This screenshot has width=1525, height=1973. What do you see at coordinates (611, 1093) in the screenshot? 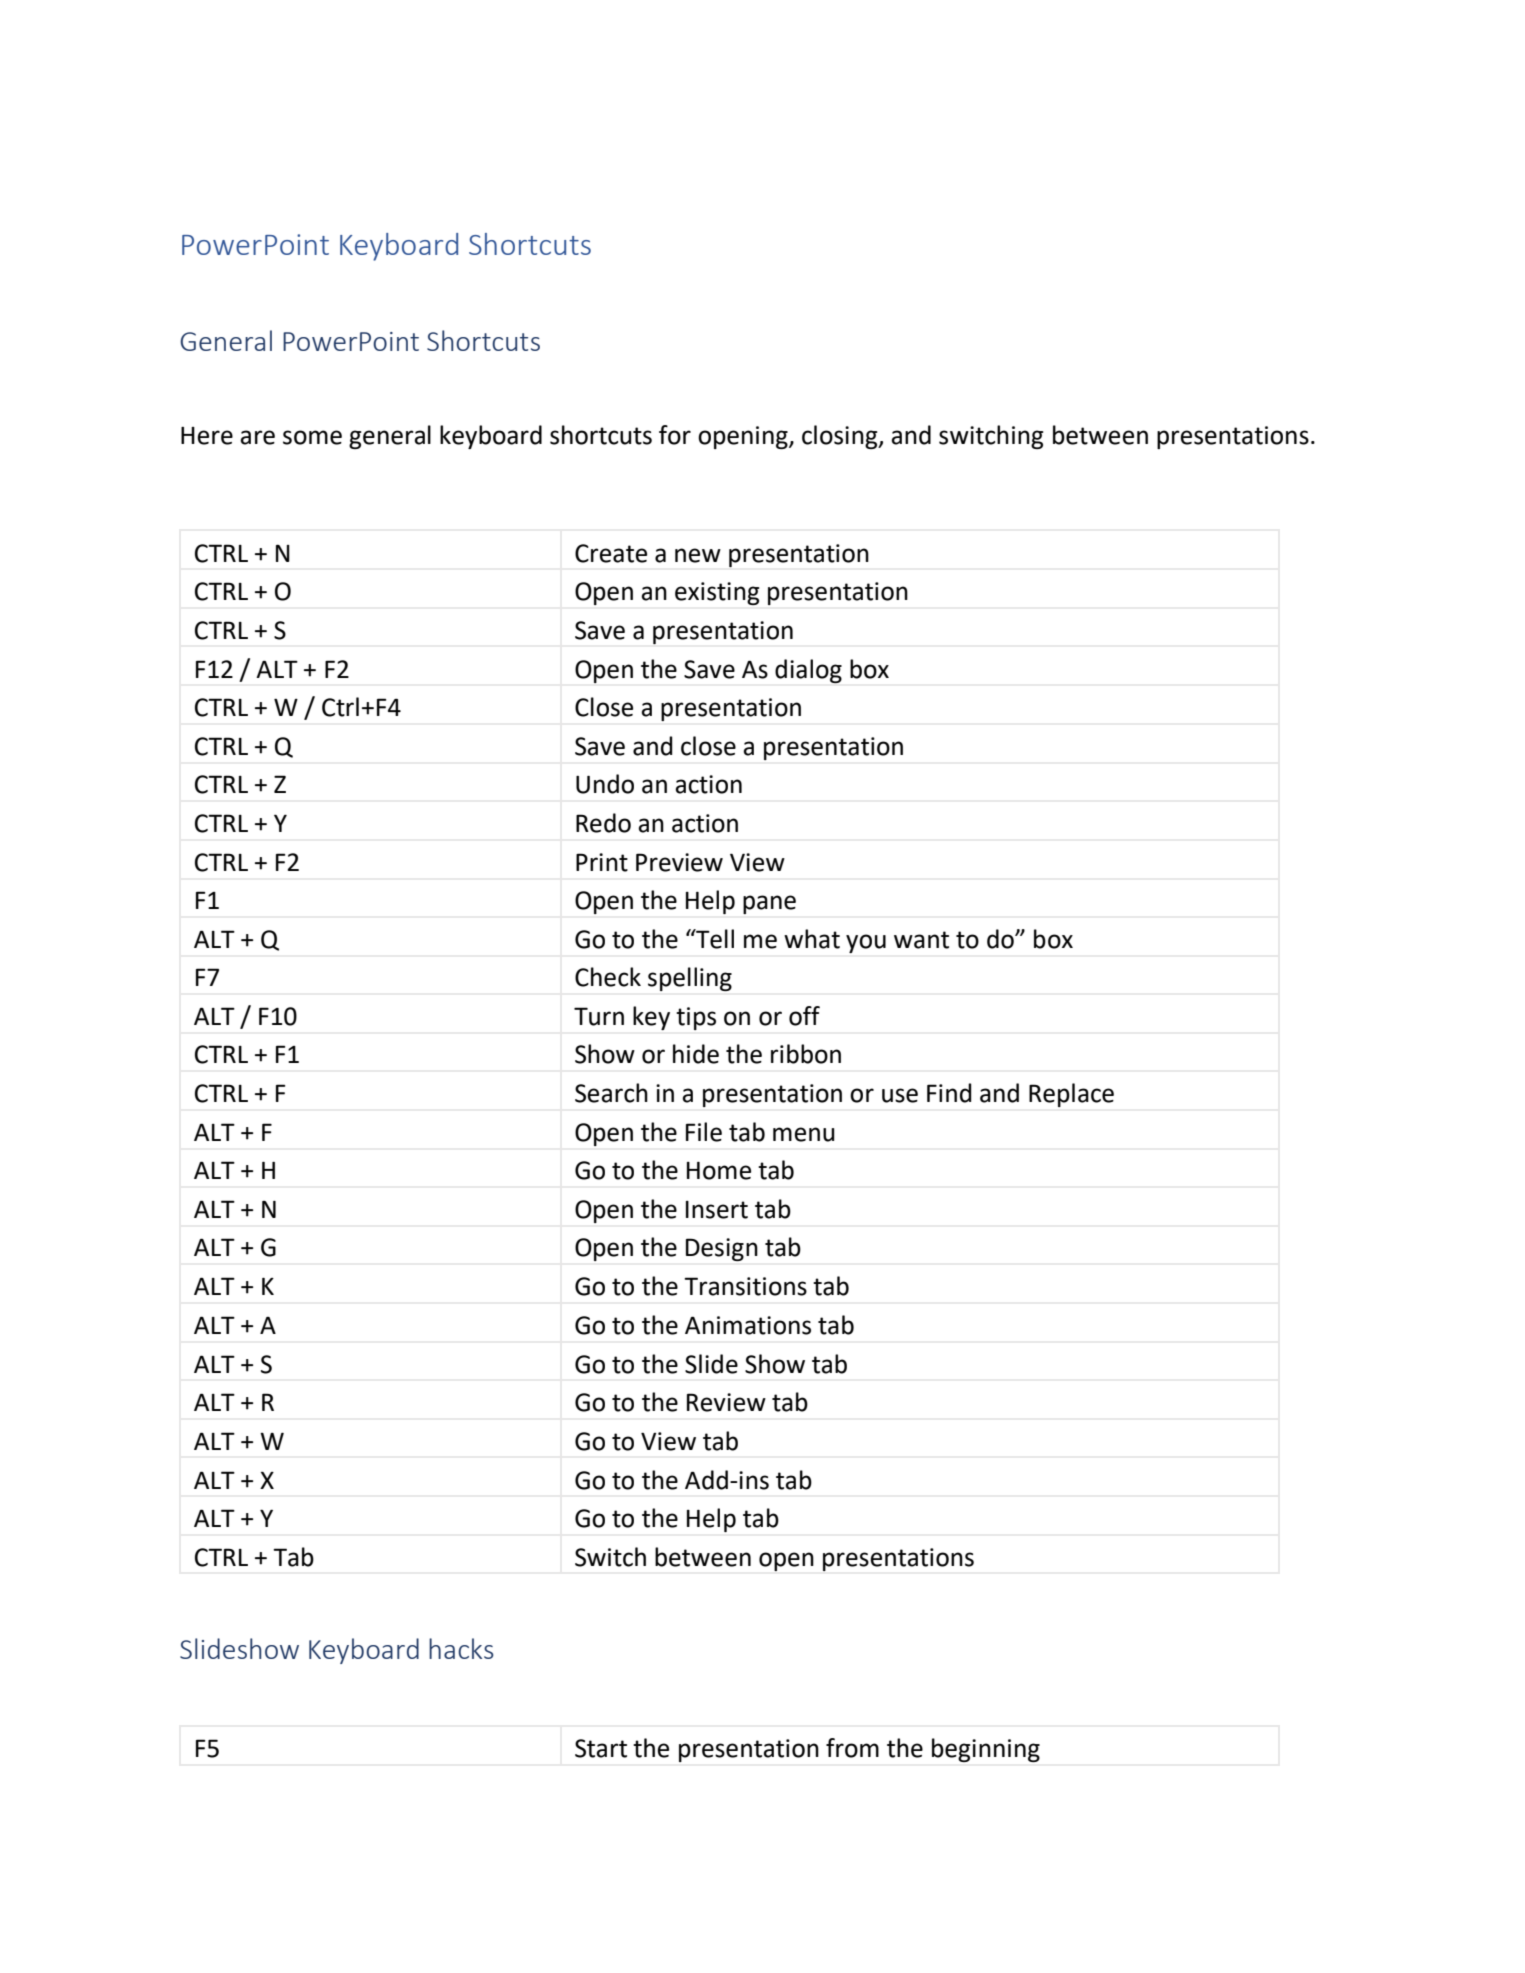
I see `Search` at bounding box center [611, 1093].
